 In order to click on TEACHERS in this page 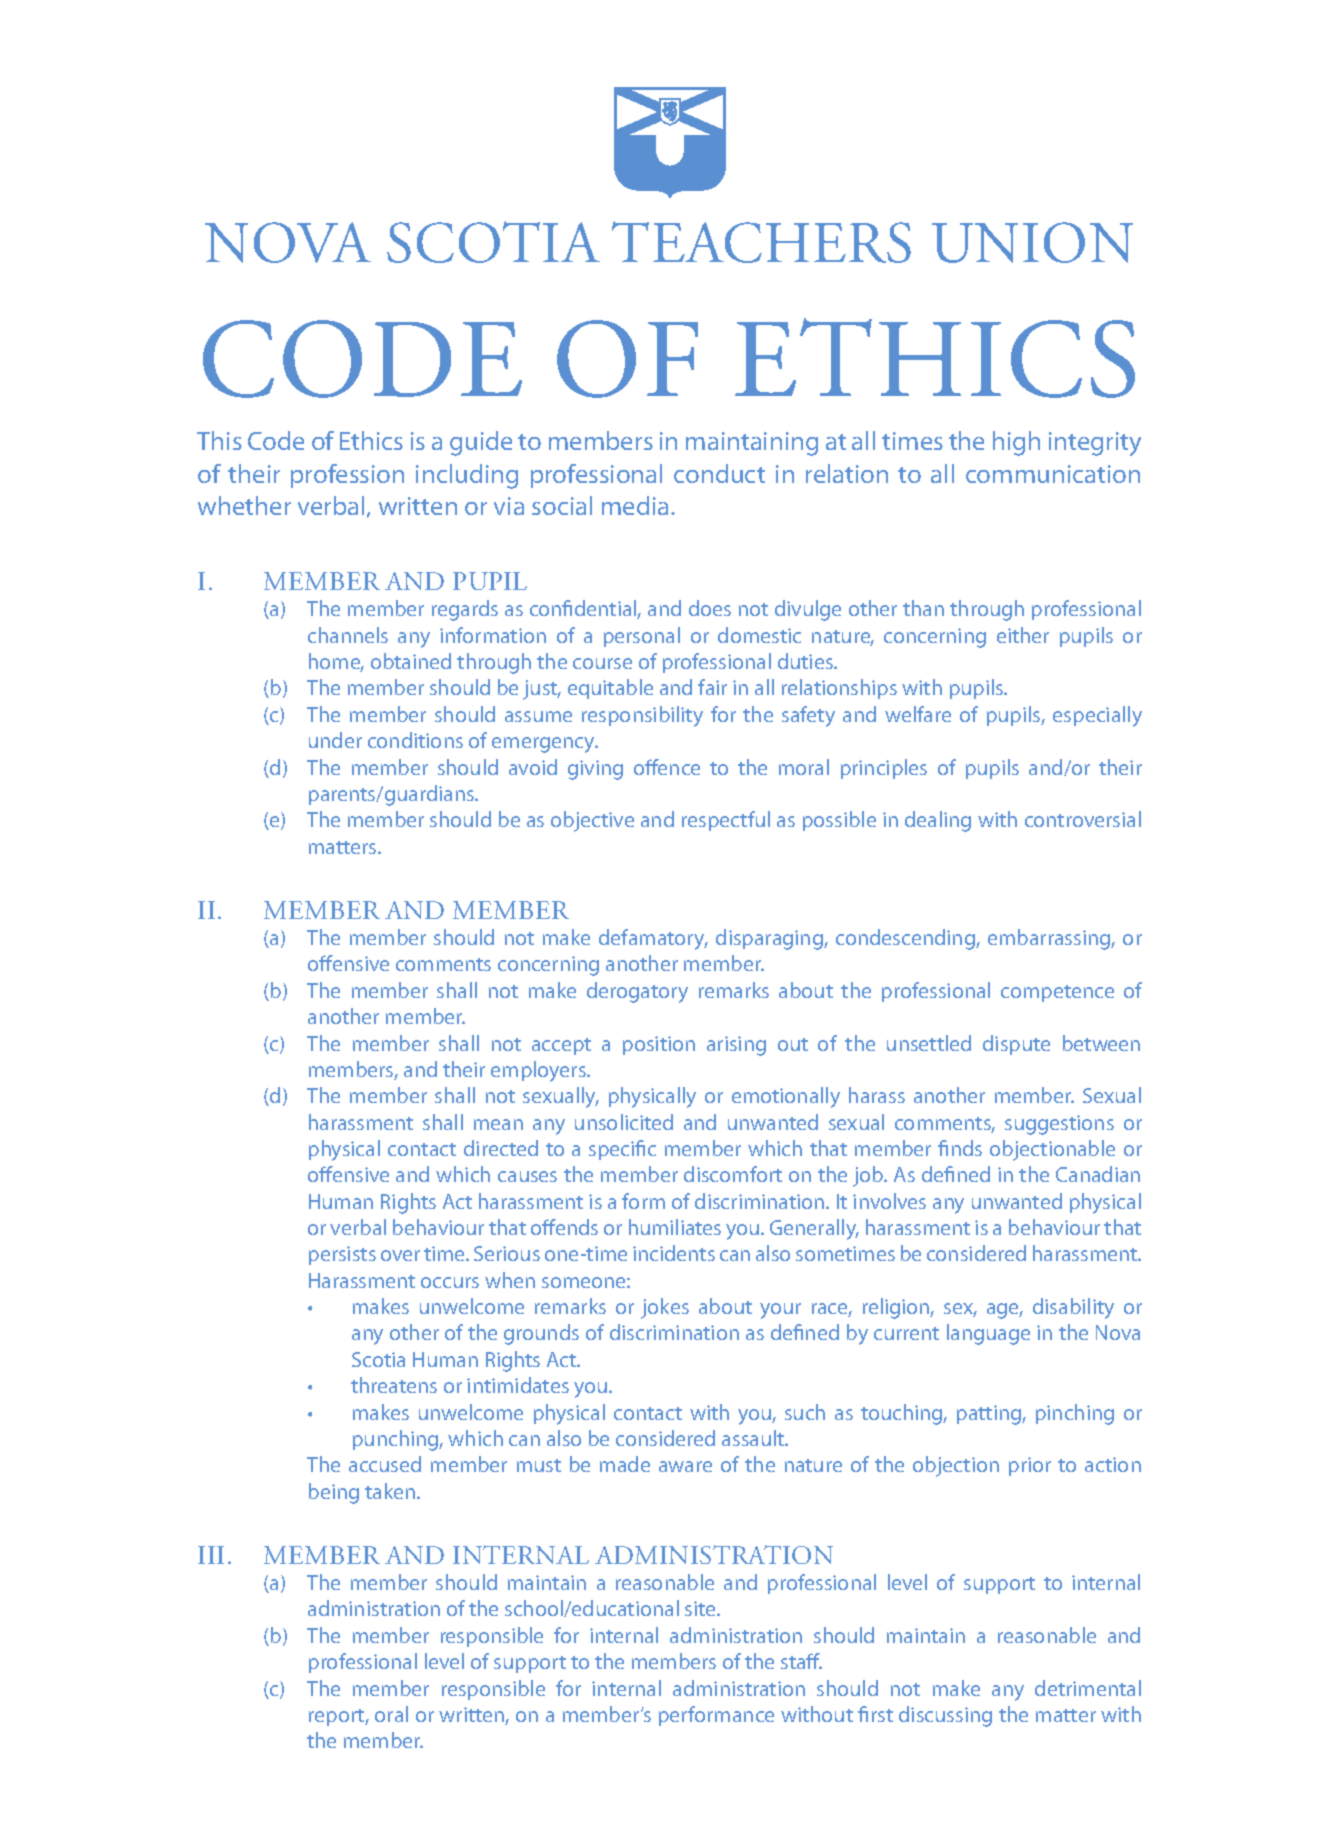, I will do `click(761, 242)`.
